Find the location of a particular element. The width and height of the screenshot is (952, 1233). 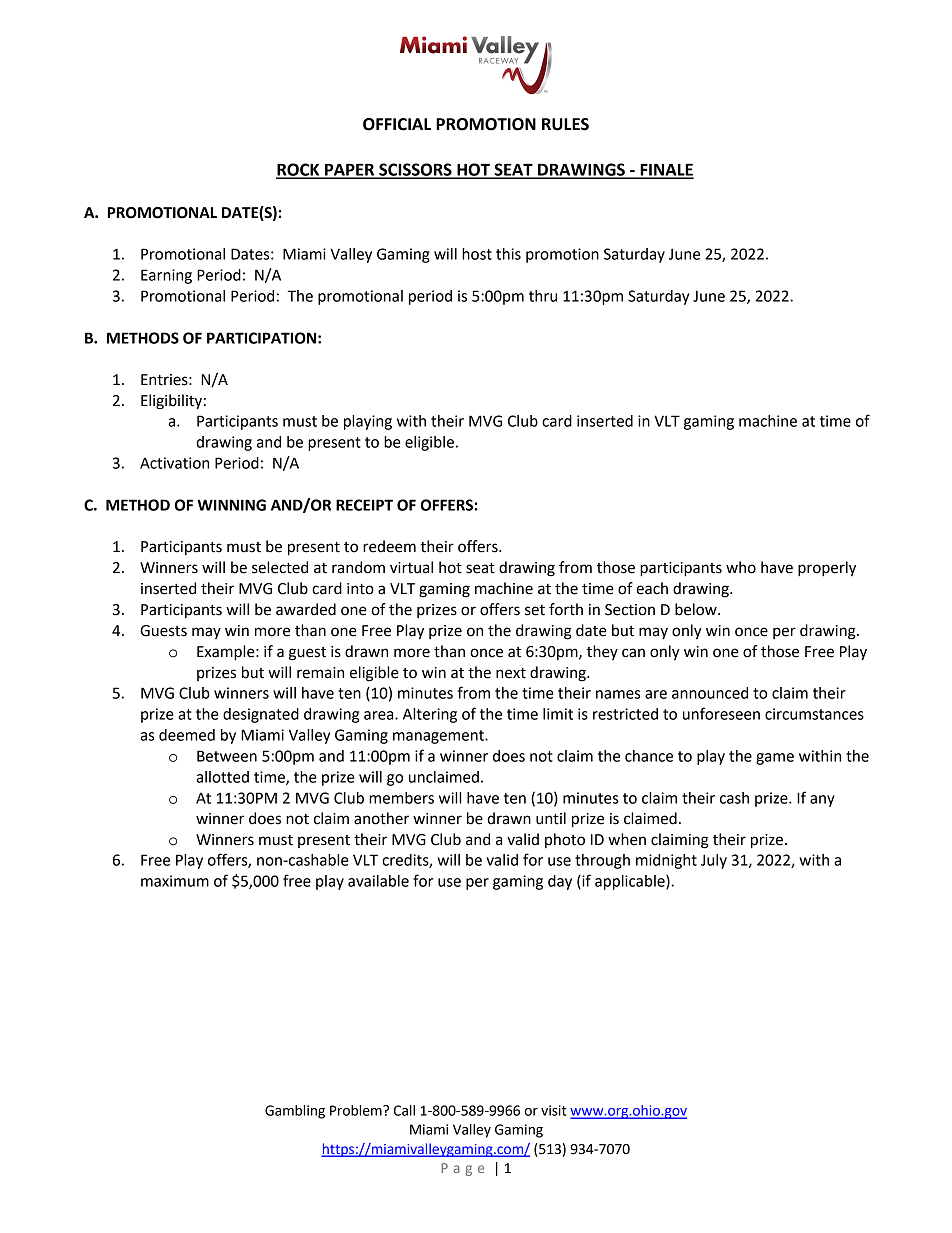

next is located at coordinates (511, 673).
